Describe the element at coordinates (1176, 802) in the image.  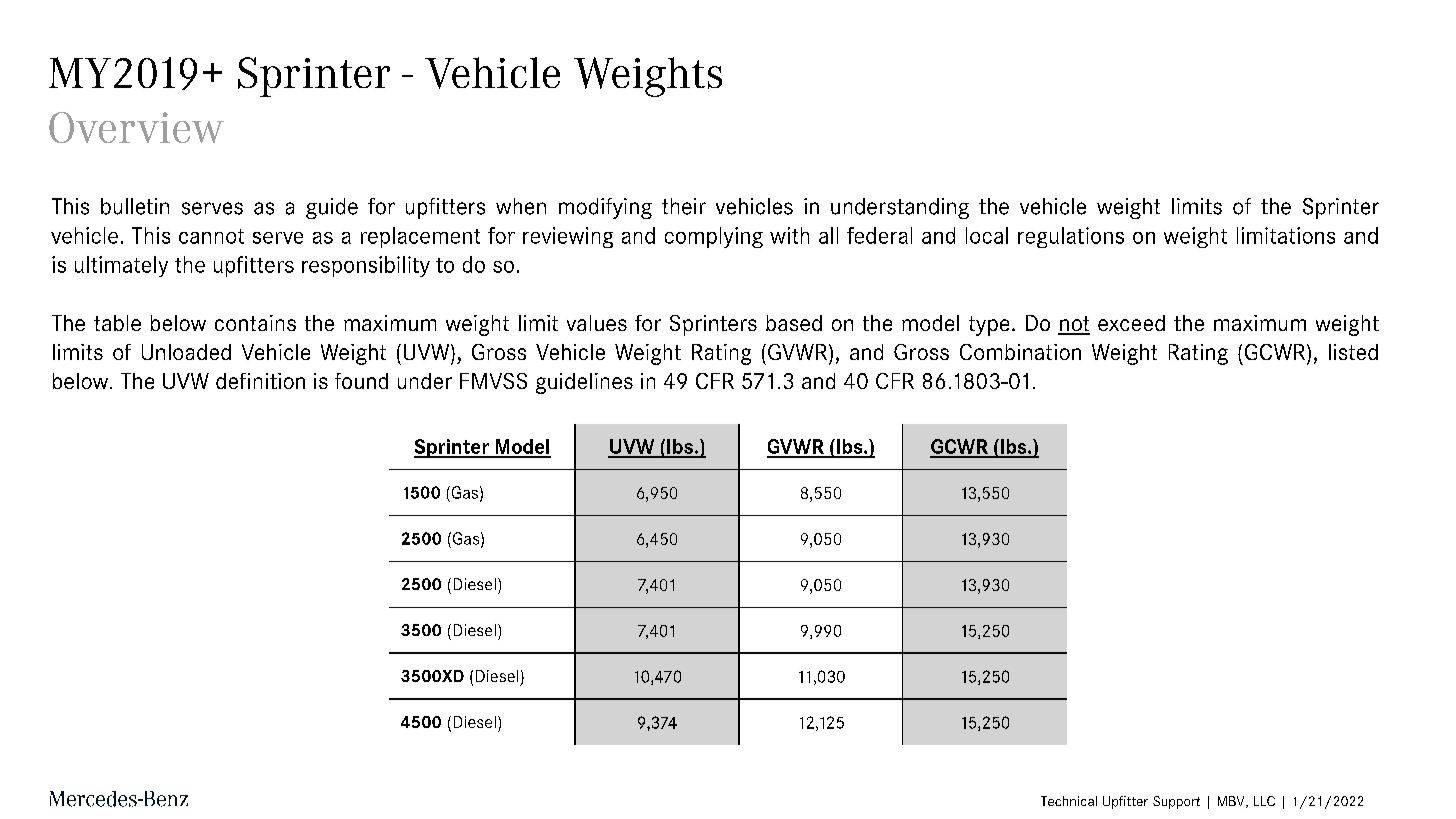
I see `Support` at that location.
